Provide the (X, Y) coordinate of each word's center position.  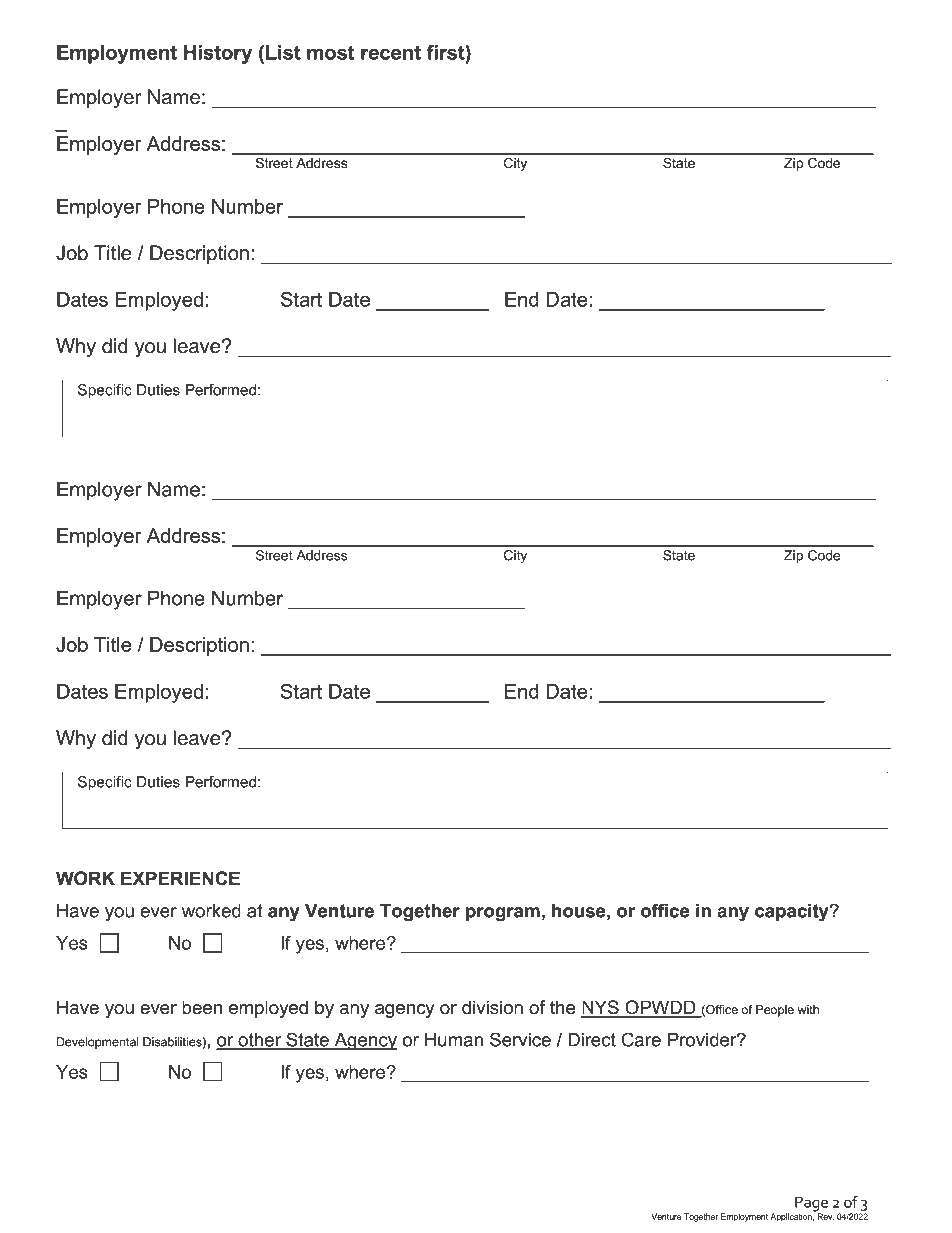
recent (391, 52)
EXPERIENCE (180, 878)
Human (454, 1040)
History (218, 54)
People (775, 1011)
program (503, 914)
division (492, 1007)
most (330, 52)
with (808, 1009)
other (260, 1041)
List (283, 52)
